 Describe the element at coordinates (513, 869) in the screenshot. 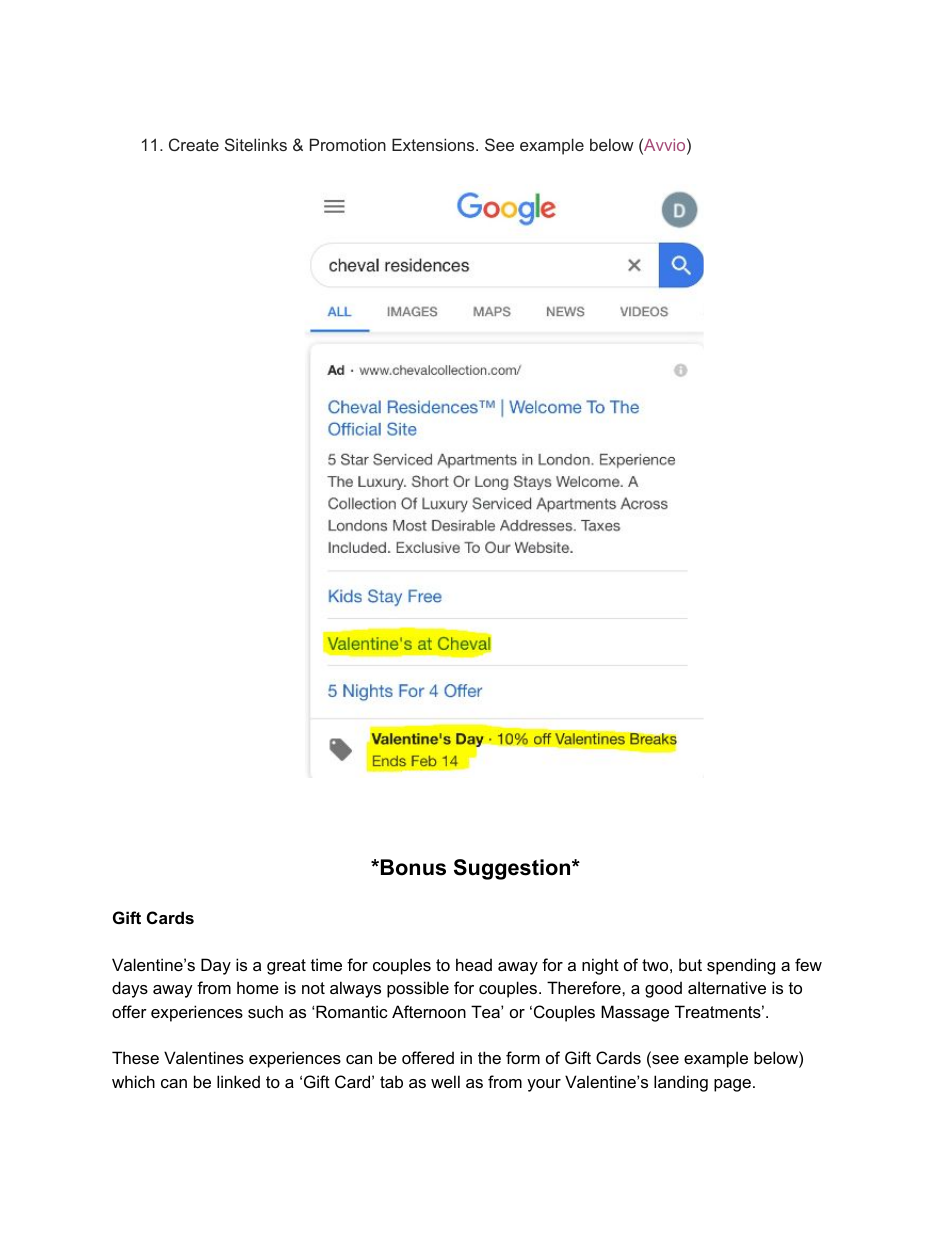

I see `Suggestion` at that location.
